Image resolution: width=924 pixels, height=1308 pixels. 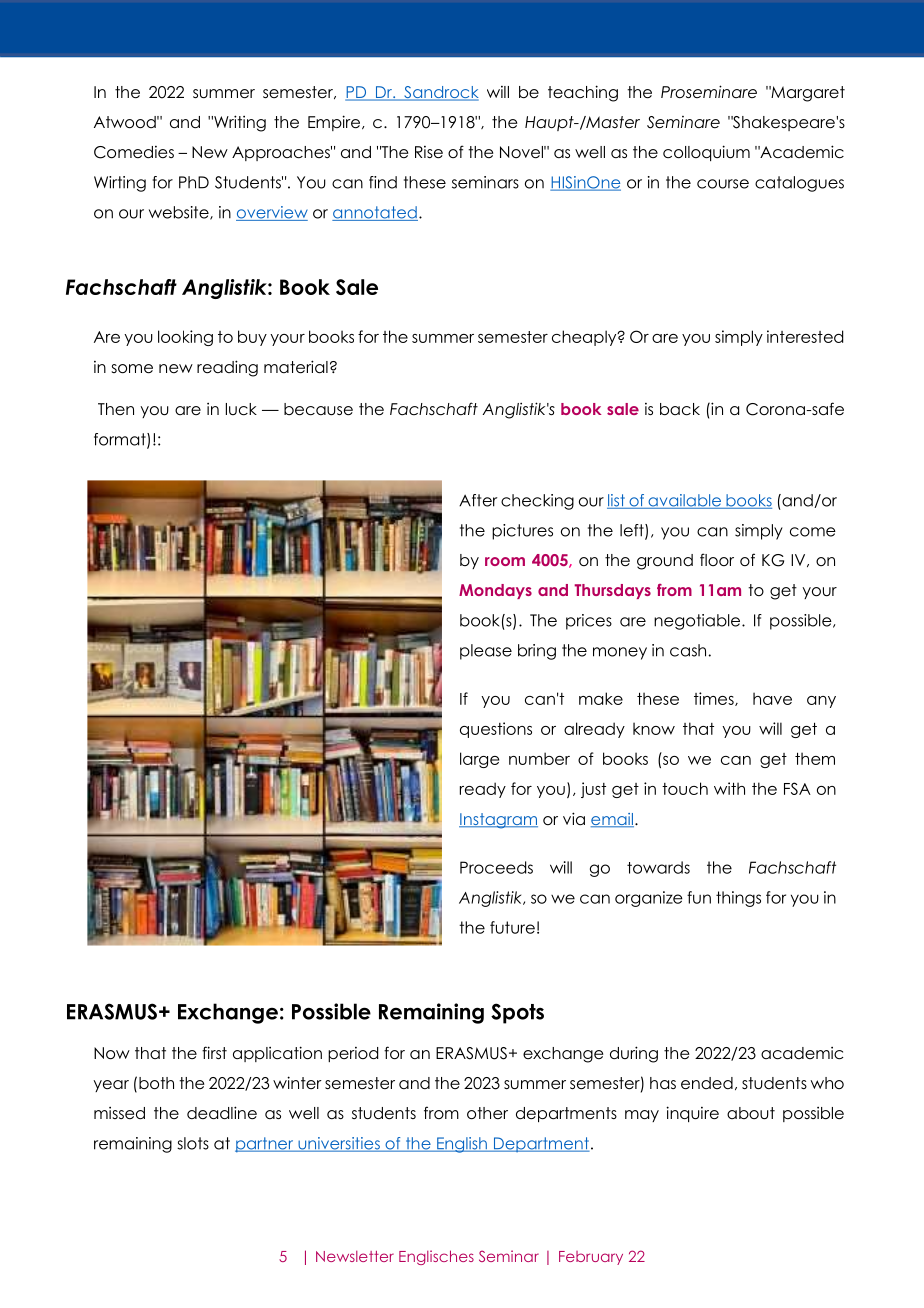 I want to click on available, so click(x=685, y=501).
